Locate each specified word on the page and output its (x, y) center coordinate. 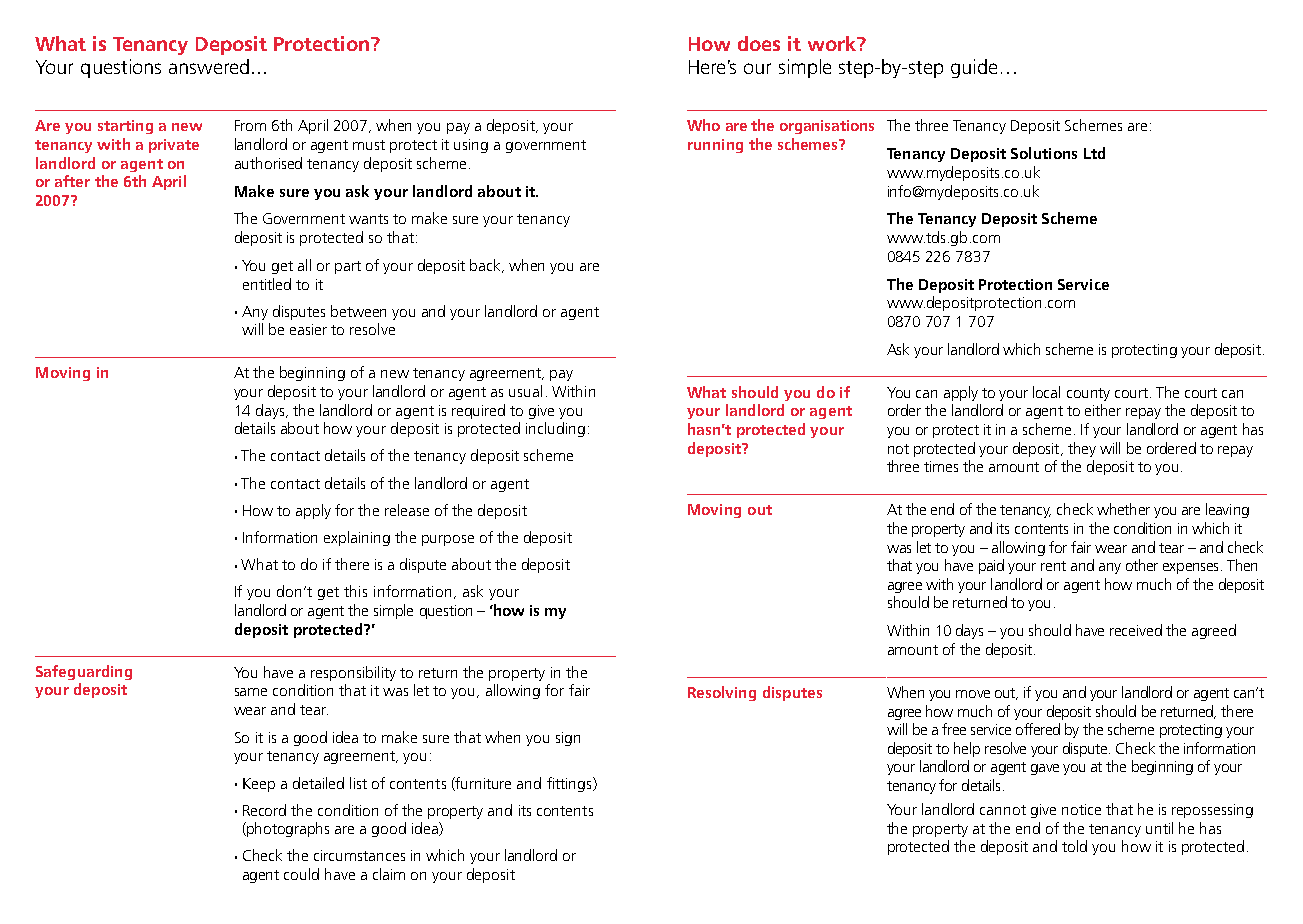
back (487, 266)
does (759, 43)
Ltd (1094, 153)
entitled (267, 284)
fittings (570, 784)
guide (974, 68)
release (407, 510)
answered (209, 66)
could (301, 874)
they (1082, 449)
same (251, 692)
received (1136, 630)
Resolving (722, 693)
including (555, 429)
